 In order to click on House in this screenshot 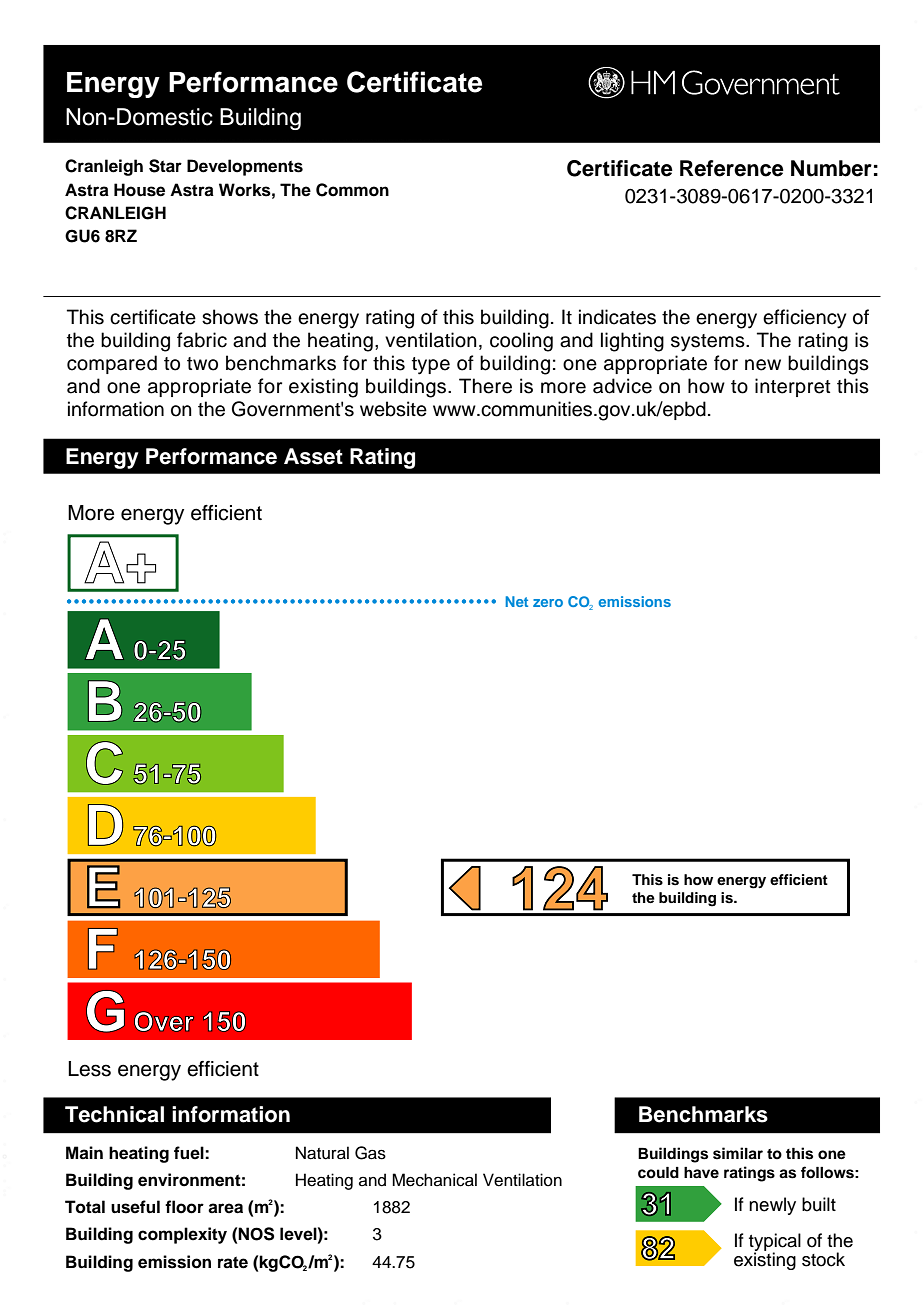, I will do `click(139, 190)`.
